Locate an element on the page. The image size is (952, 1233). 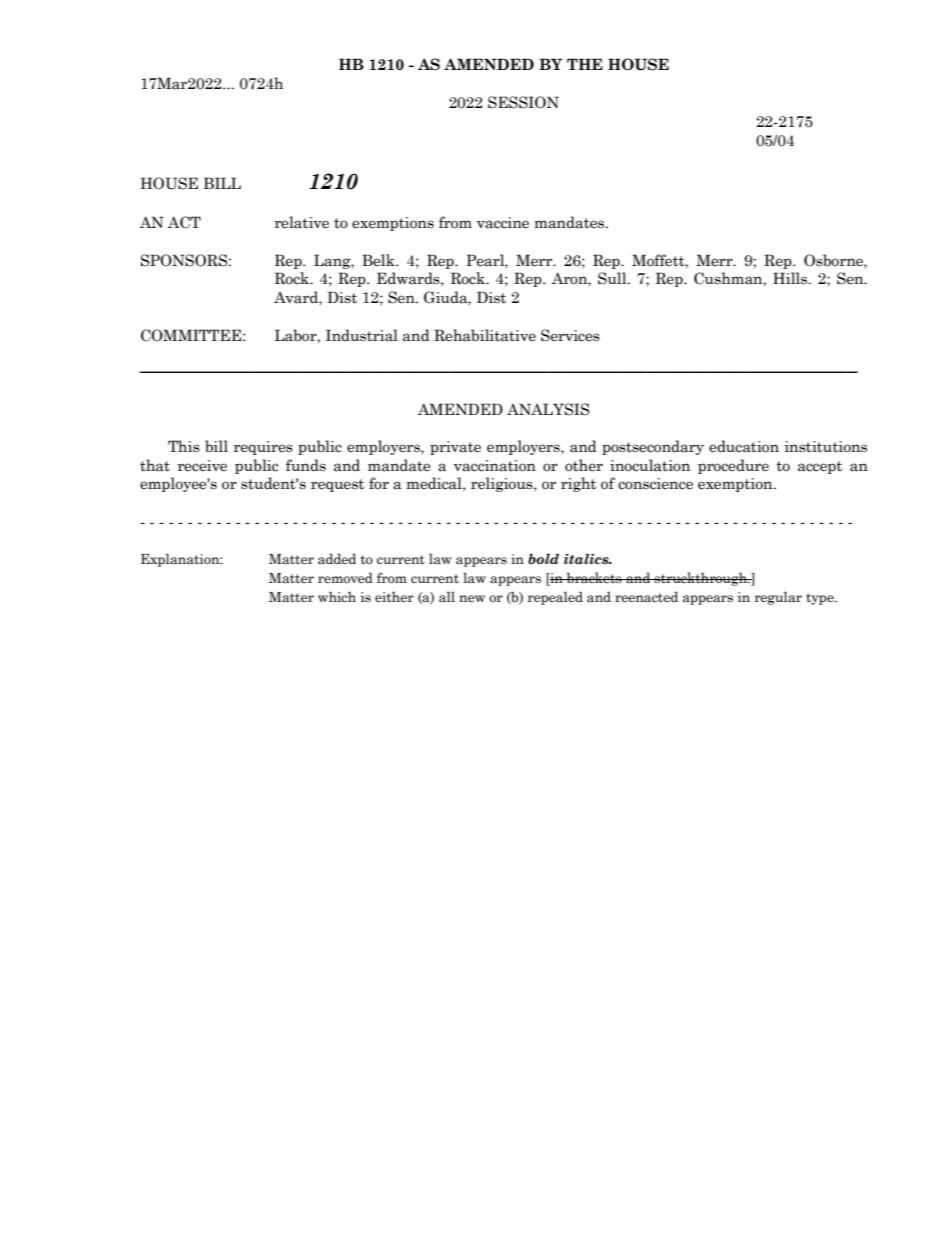
Hills is located at coordinates (791, 278).
